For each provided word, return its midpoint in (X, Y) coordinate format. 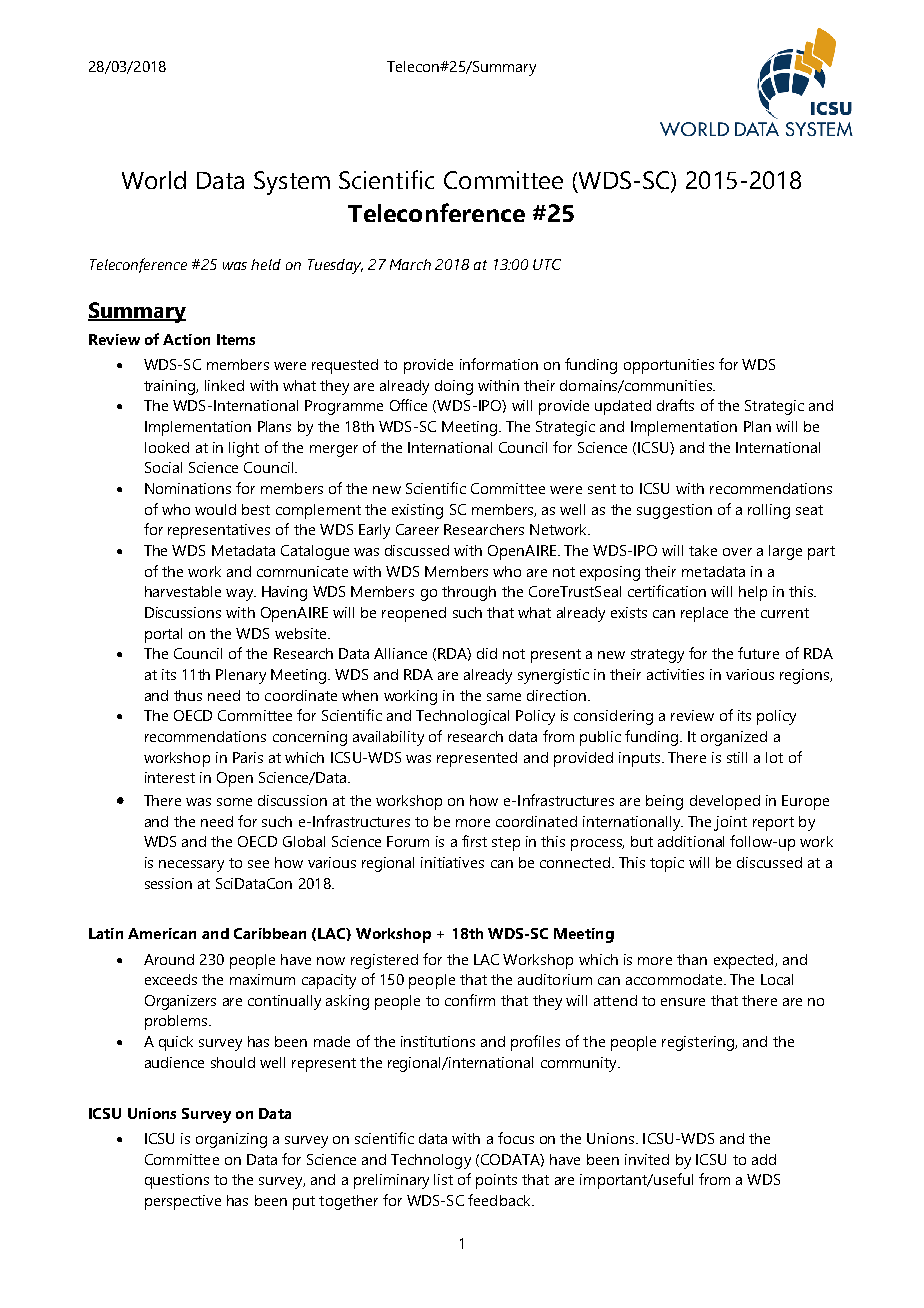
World (154, 180)
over (737, 552)
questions (177, 1181)
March (410, 264)
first (474, 841)
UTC (547, 264)
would (215, 509)
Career (417, 529)
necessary (191, 866)
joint (730, 823)
